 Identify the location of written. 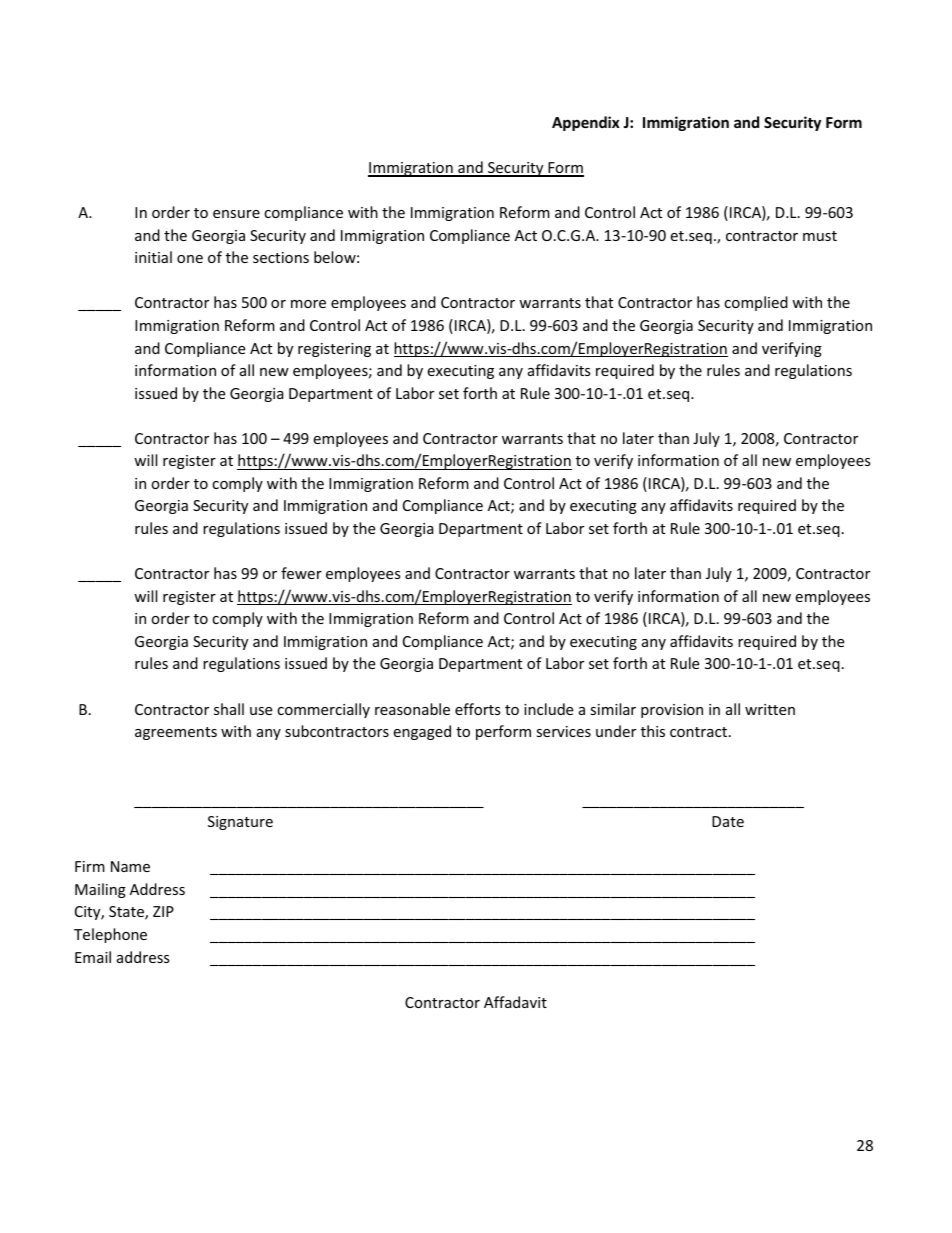
(770, 709).
